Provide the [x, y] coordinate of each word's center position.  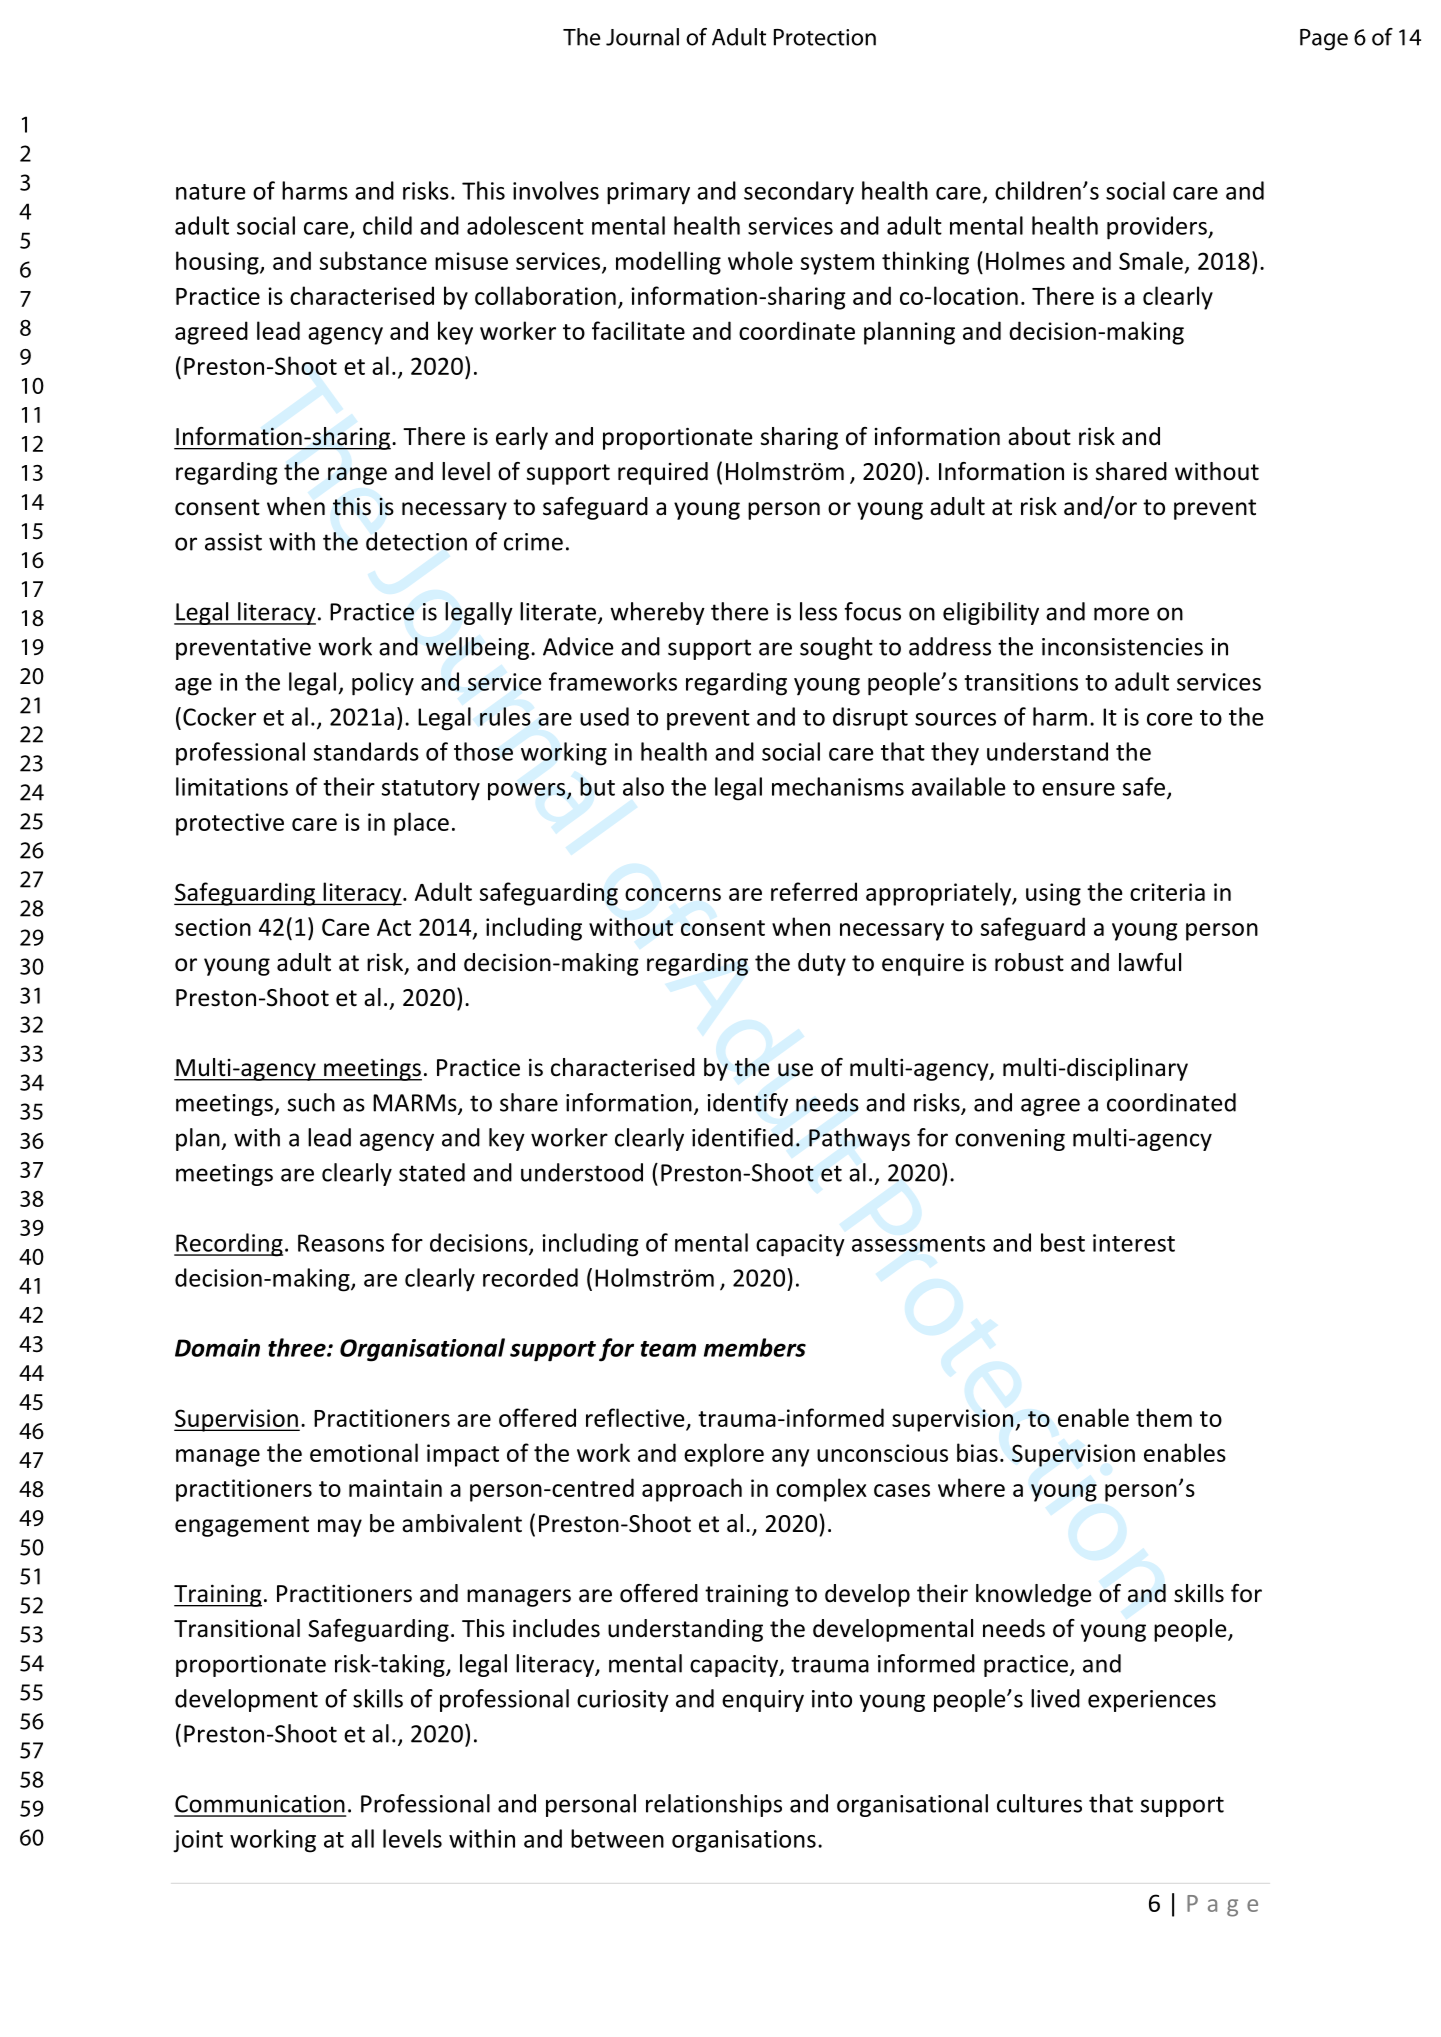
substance [373, 260]
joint [198, 1841]
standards [366, 751]
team [668, 1349]
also [643, 786]
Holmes [1025, 260]
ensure [1078, 789]
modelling [668, 263]
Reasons [341, 1243]
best [1063, 1242]
